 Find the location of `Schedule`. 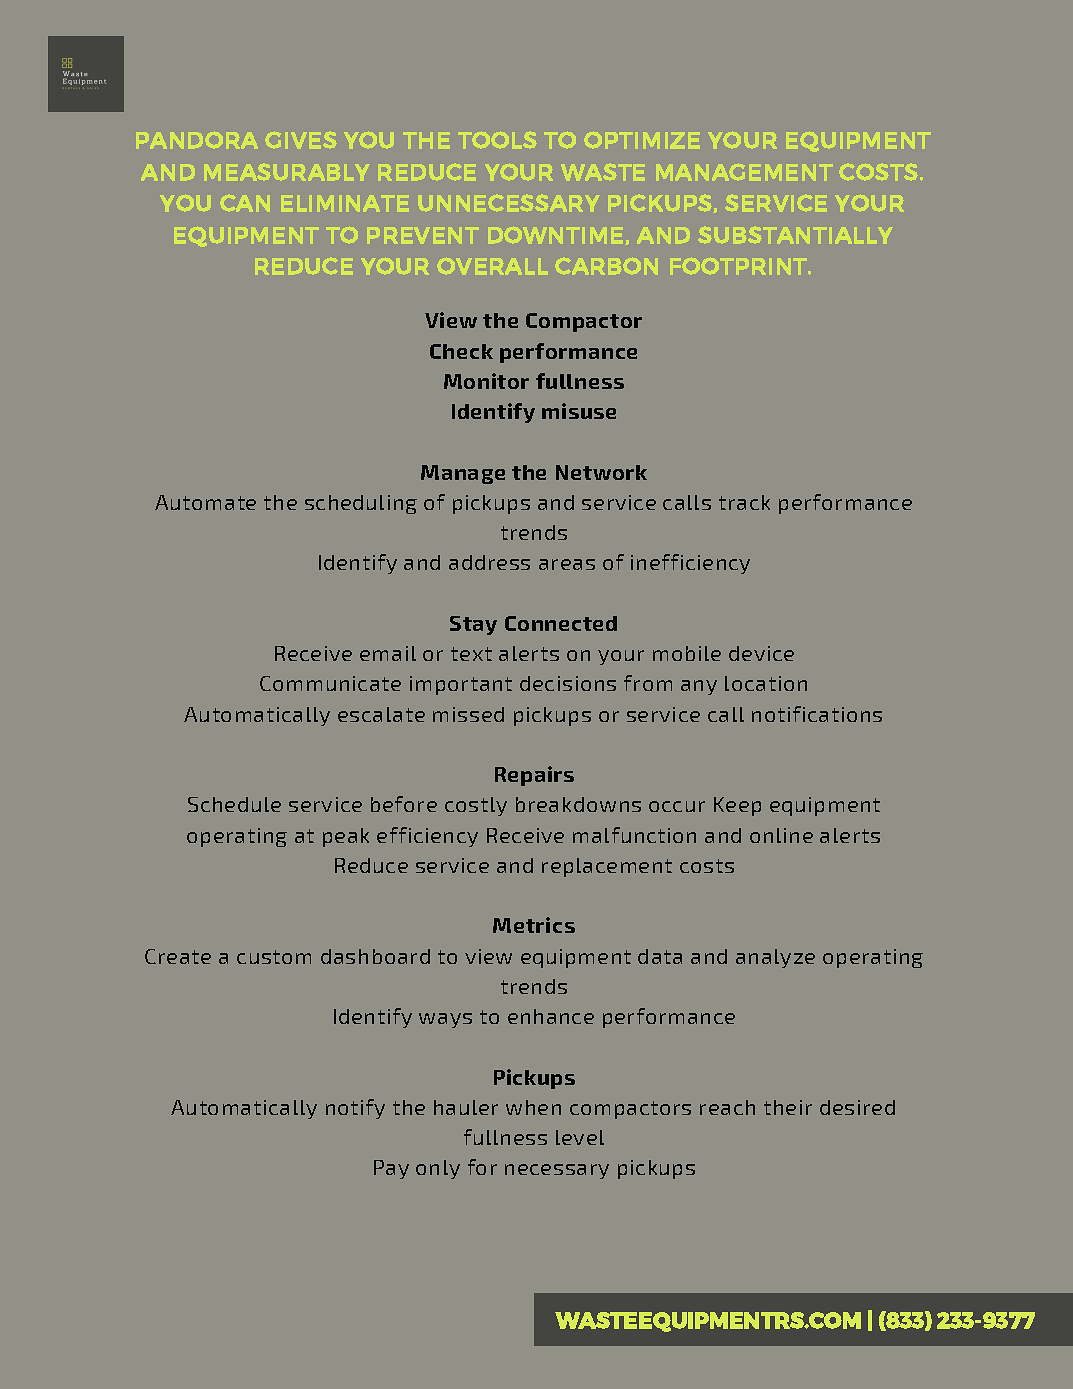

Schedule is located at coordinates (234, 804).
